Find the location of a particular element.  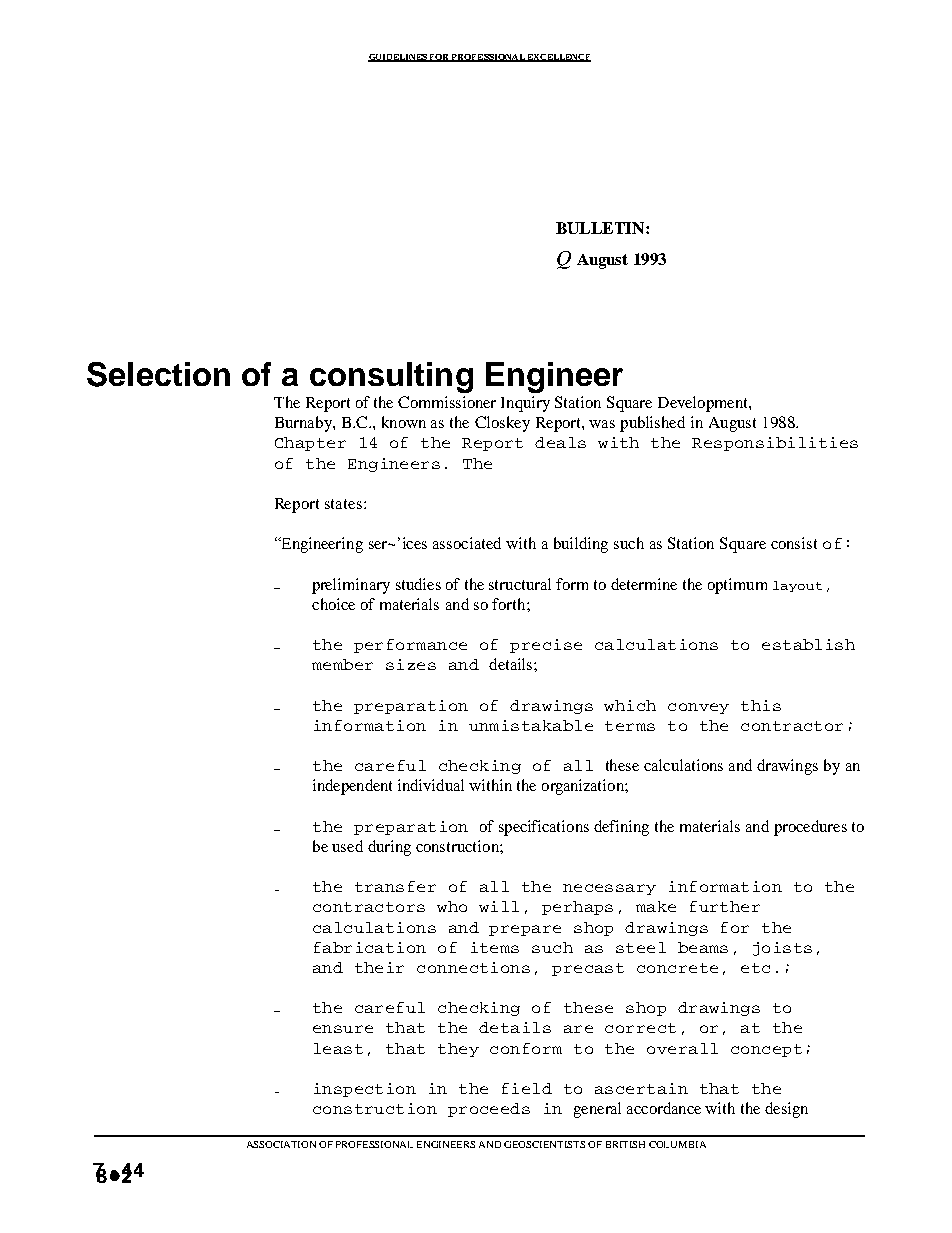

design is located at coordinates (786, 1110).
